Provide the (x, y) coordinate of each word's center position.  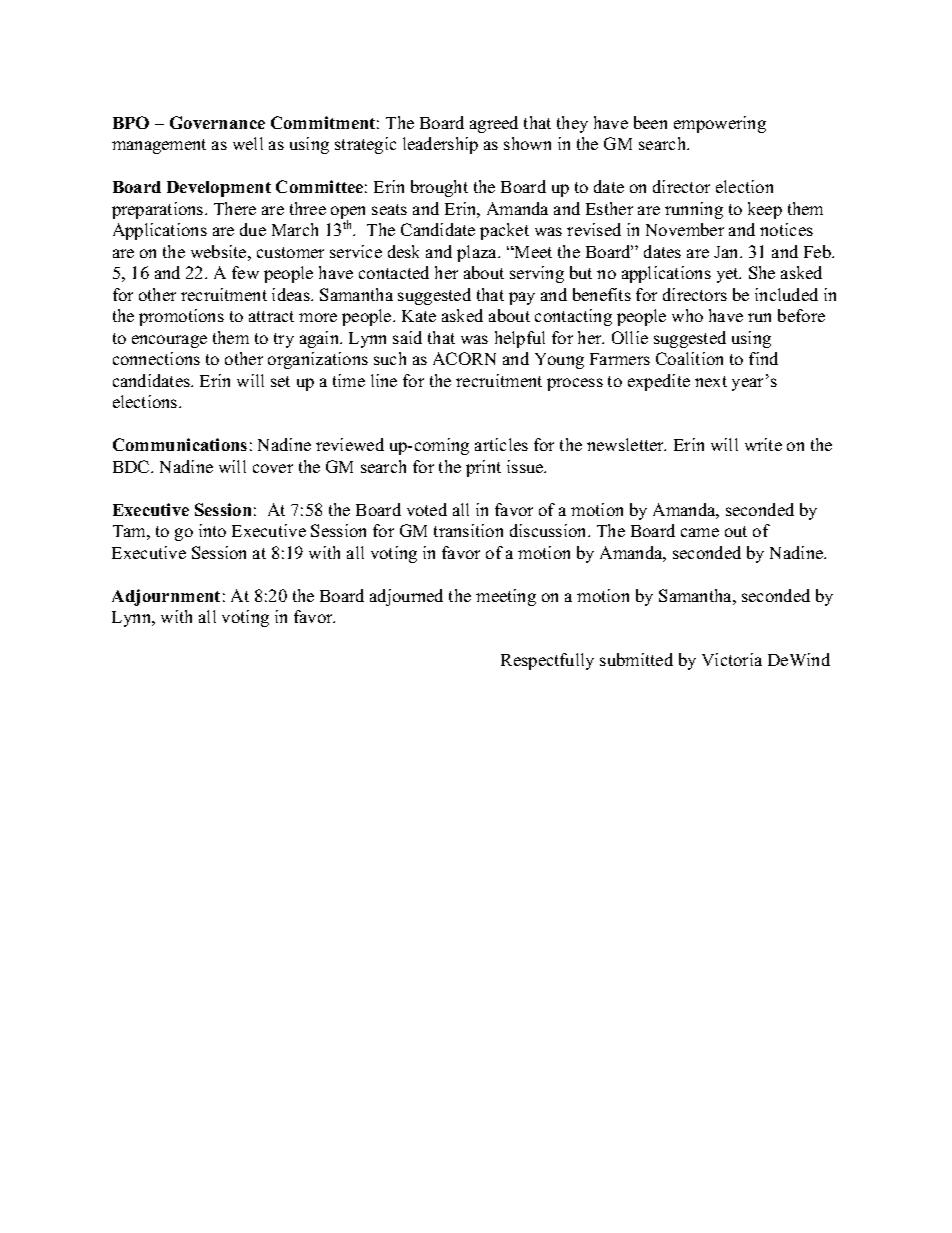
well (248, 143)
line (384, 380)
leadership (440, 145)
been (650, 122)
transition (468, 530)
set (280, 381)
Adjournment (166, 597)
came (700, 532)
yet (729, 275)
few (245, 272)
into (212, 530)
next (711, 381)
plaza (478, 253)
